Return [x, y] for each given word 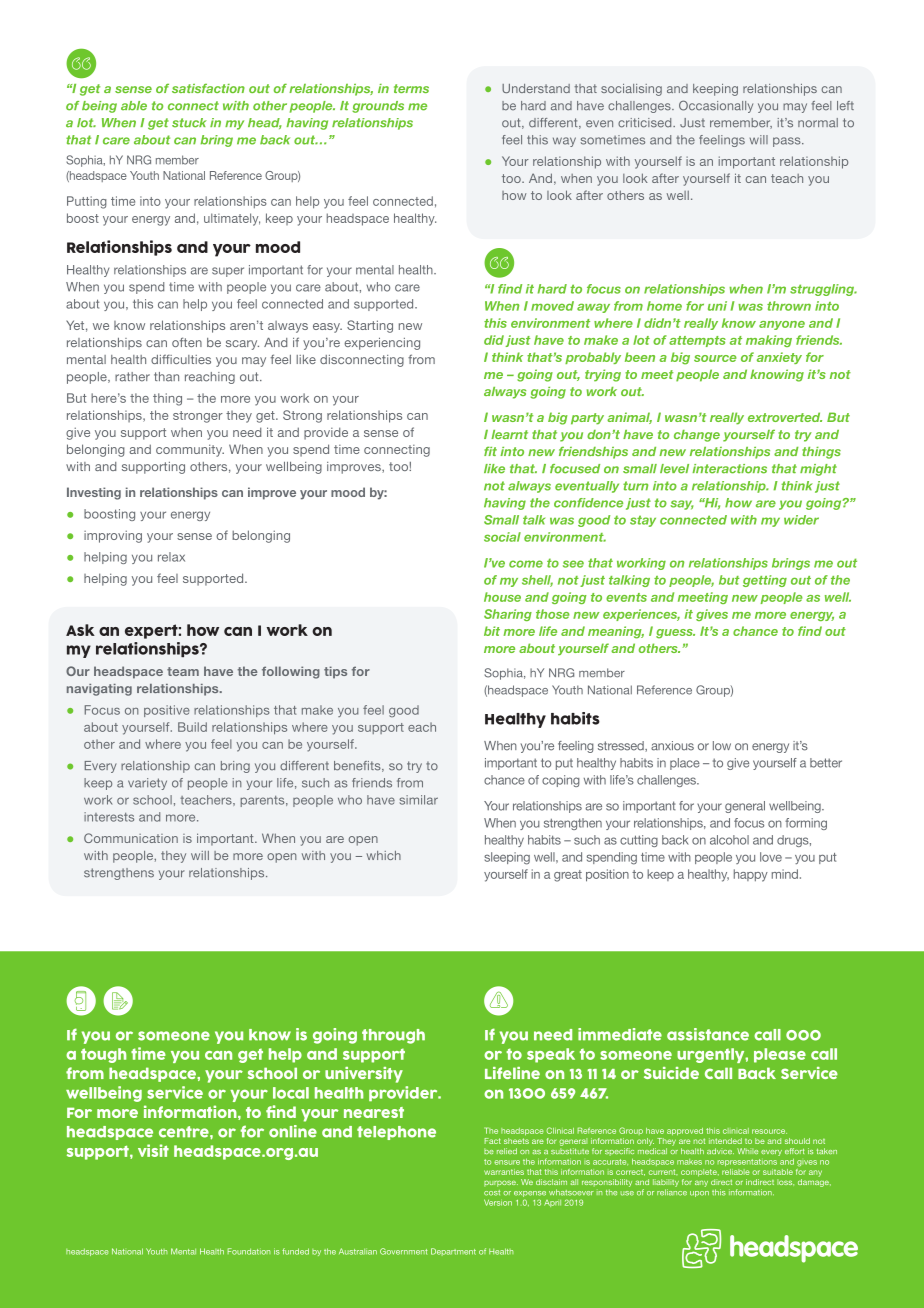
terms [411, 88]
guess [675, 634]
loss [785, 1182]
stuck [189, 123]
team [183, 671]
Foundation [249, 1251]
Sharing [508, 615]
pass [788, 142]
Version [498, 1202]
